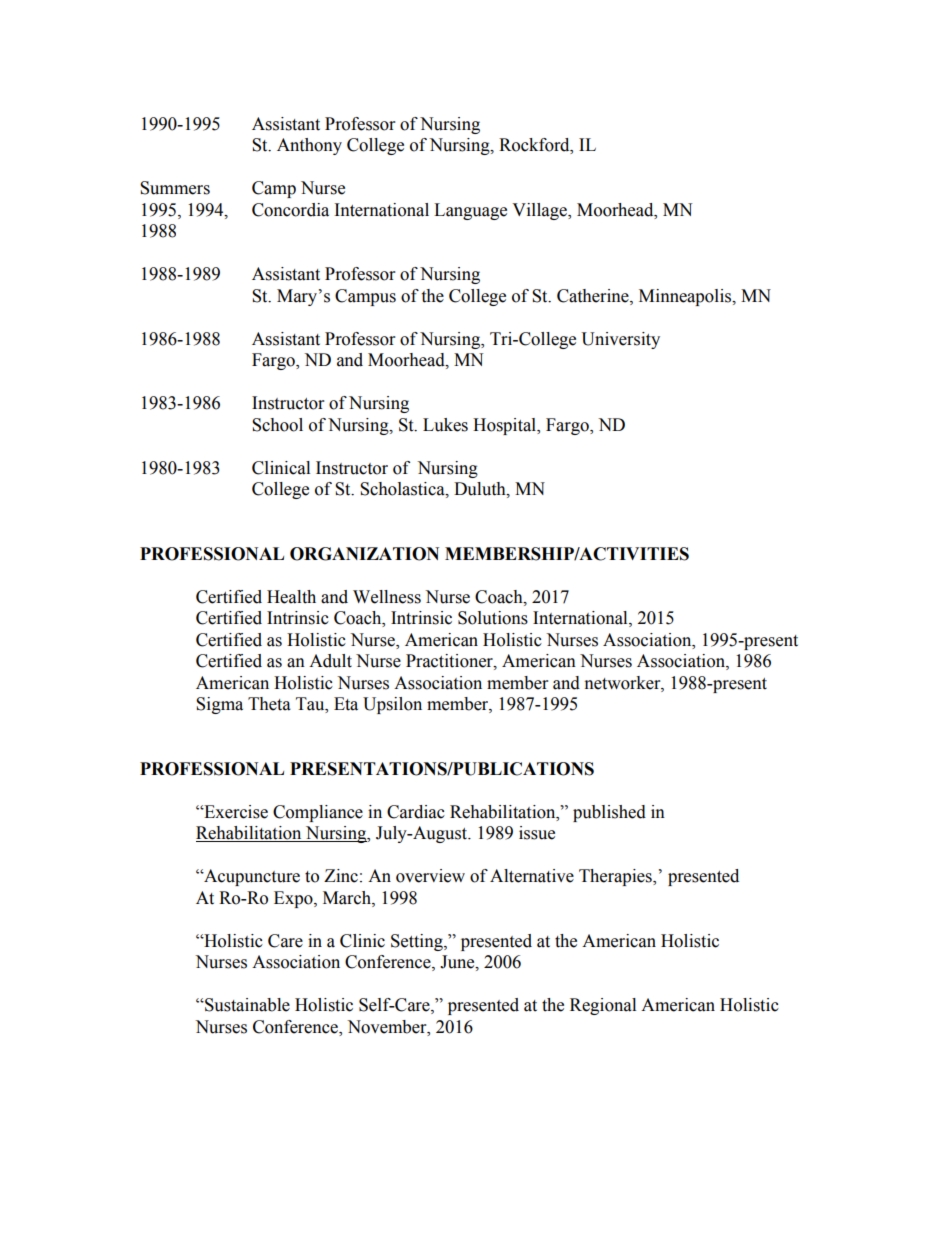 Image resolution: width=952 pixels, height=1233 pixels. What do you see at coordinates (291, 597) in the screenshot?
I see `Health` at bounding box center [291, 597].
